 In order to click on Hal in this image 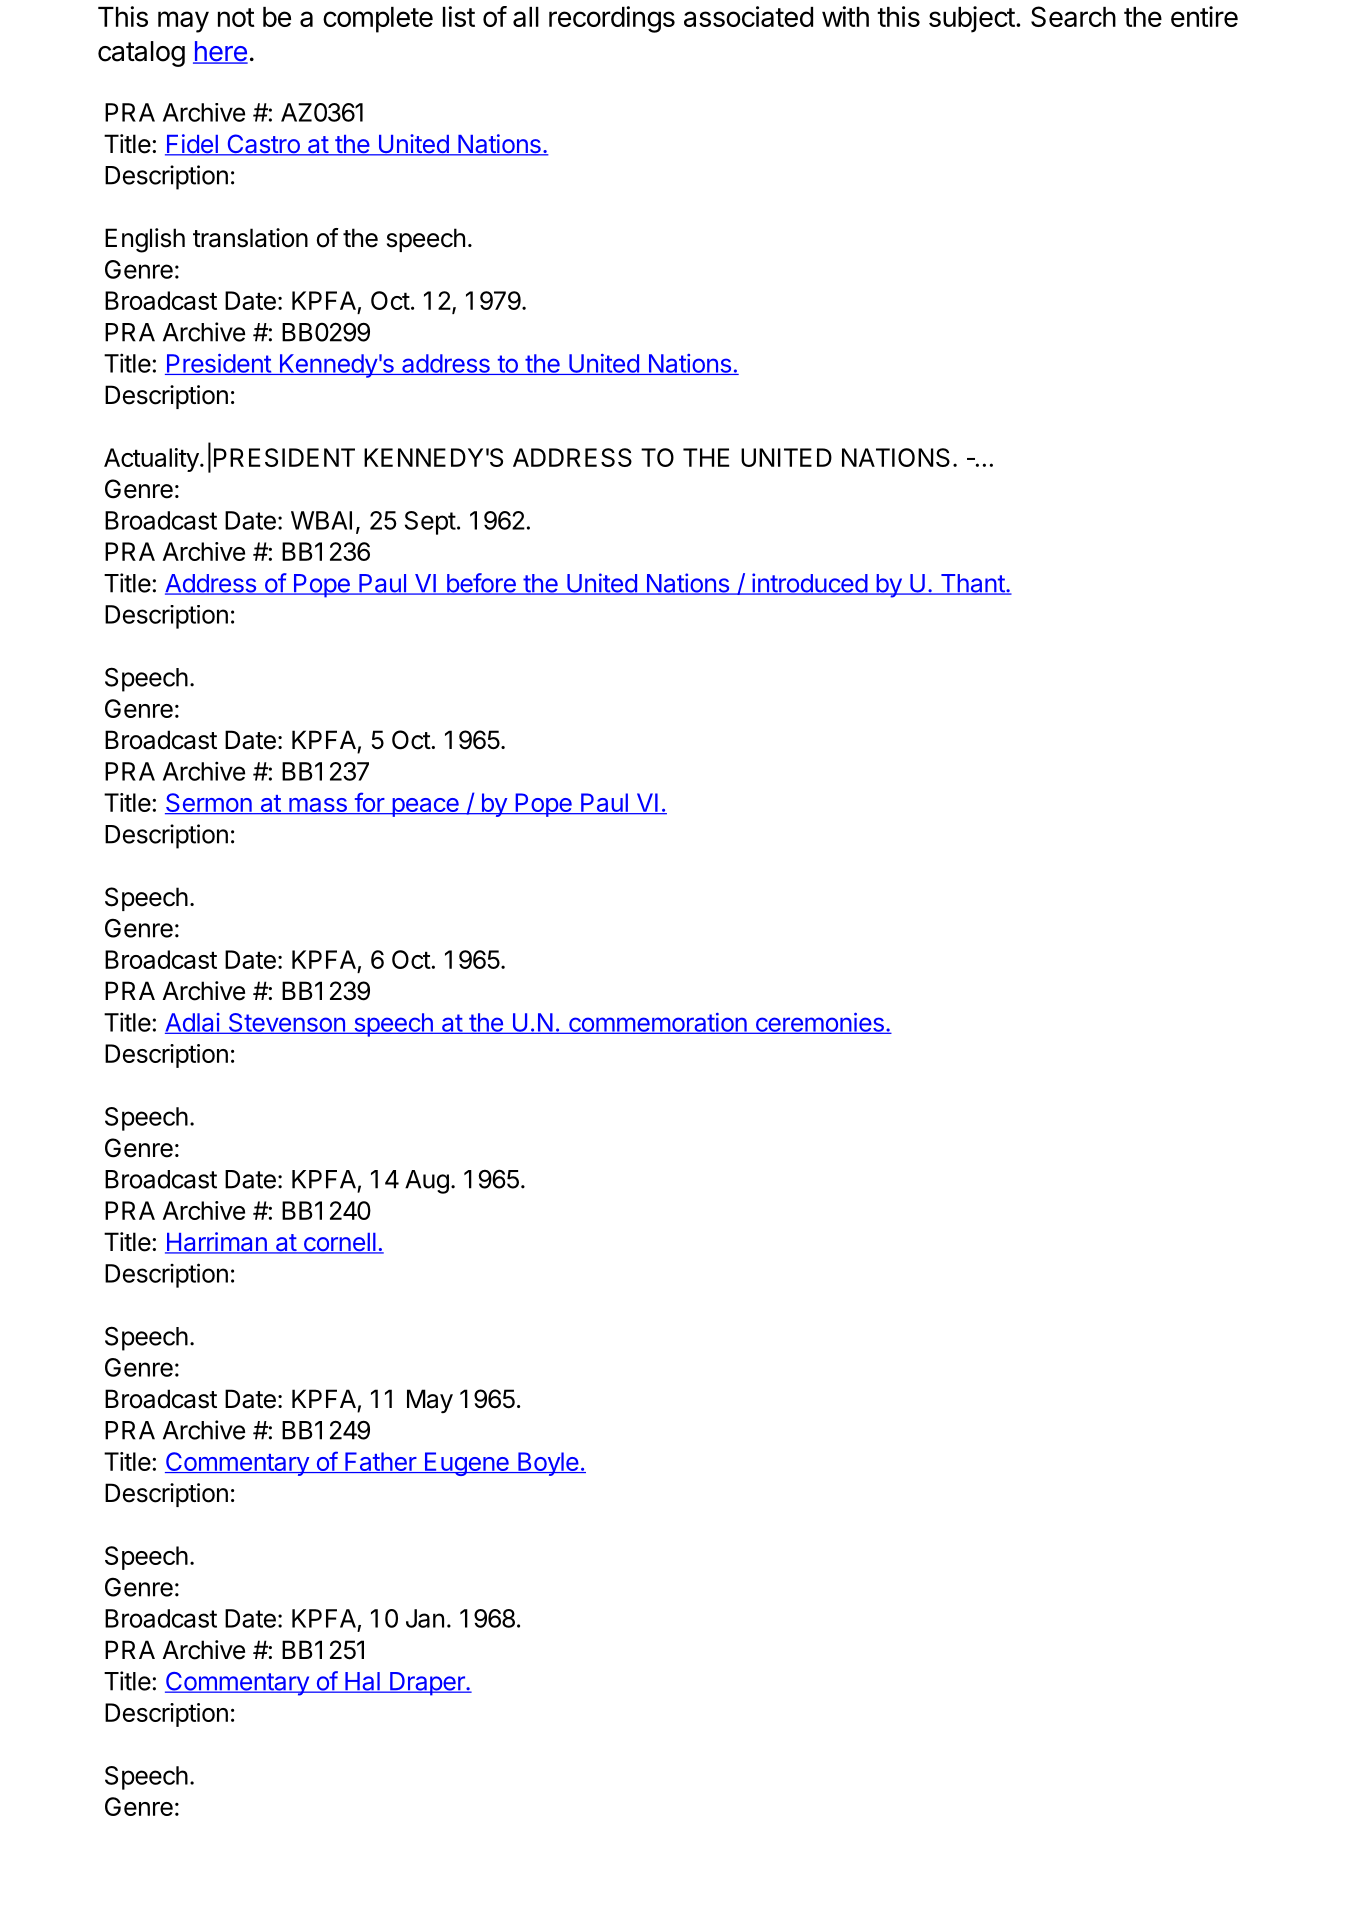, I will do `click(362, 1682)`.
